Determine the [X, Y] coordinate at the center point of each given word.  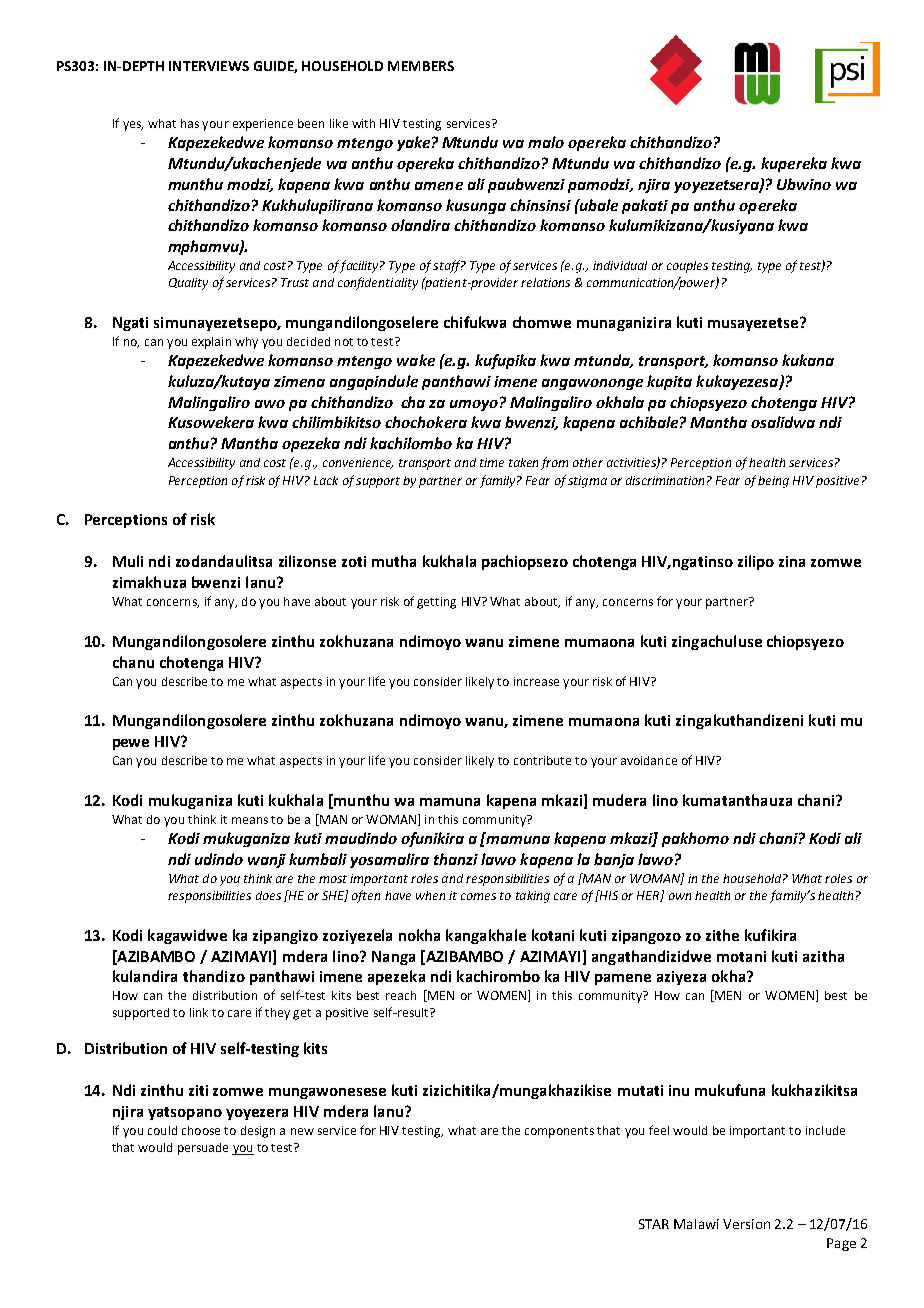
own [680, 896]
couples [687, 267]
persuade [203, 1149]
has [190, 123]
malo [546, 142]
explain [211, 343]
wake [416, 360]
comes [478, 896]
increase [536, 681]
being [773, 482]
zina [792, 561]
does [268, 895]
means [250, 820]
